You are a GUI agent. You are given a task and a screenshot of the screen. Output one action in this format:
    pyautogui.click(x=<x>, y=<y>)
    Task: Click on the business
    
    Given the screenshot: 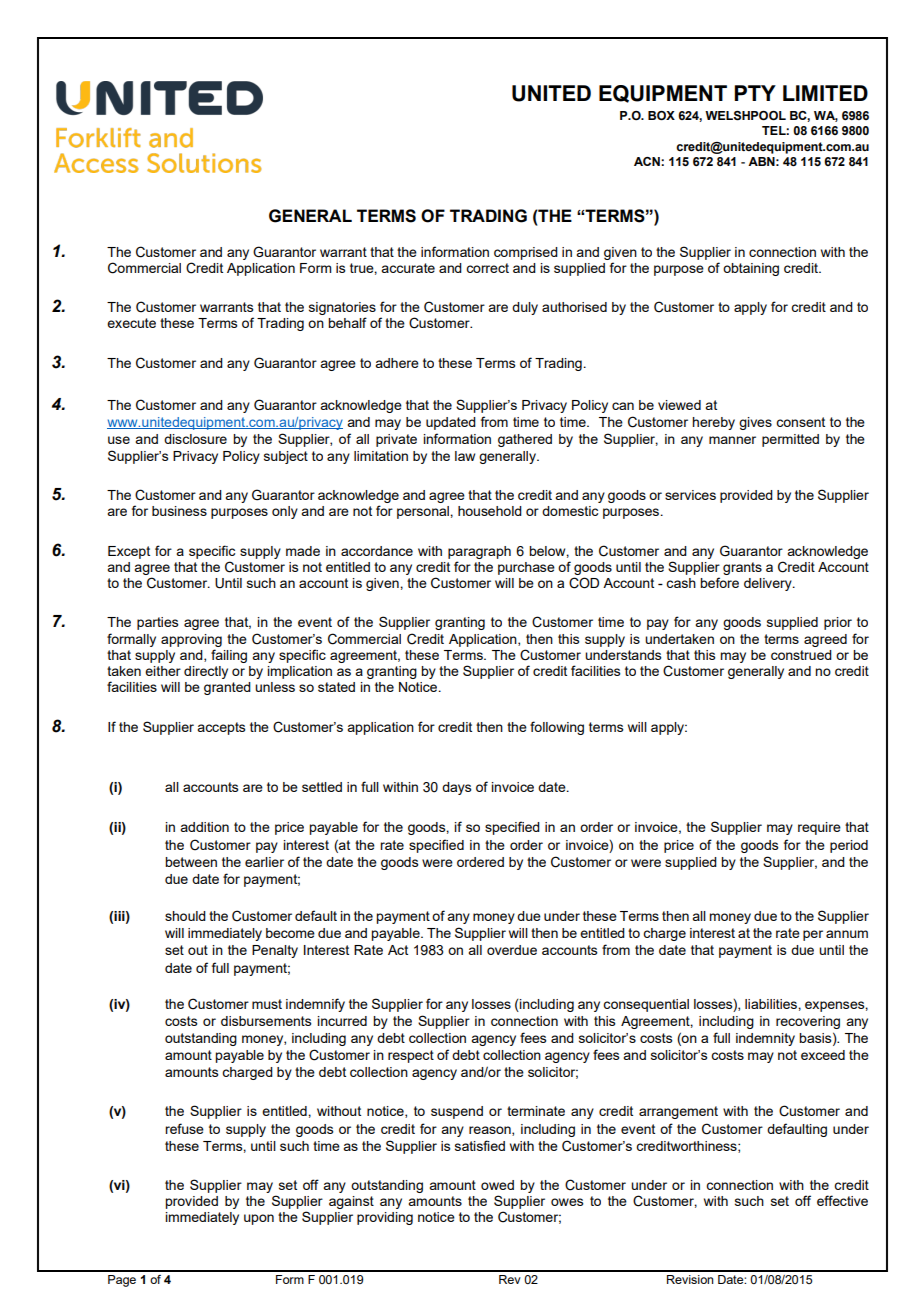 What is the action you would take?
    pyautogui.click(x=179, y=511)
